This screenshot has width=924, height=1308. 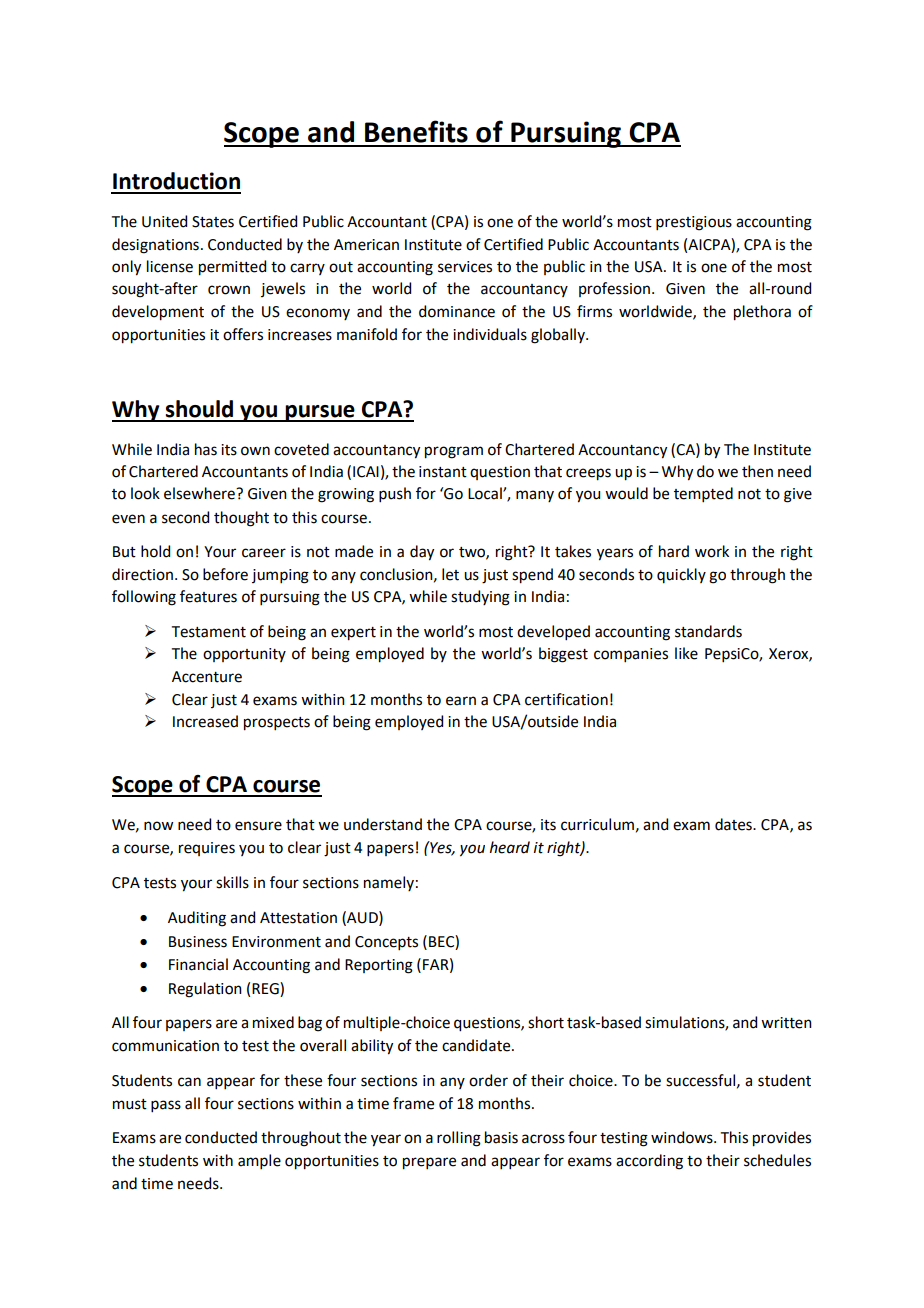 I want to click on written, so click(x=786, y=1023).
